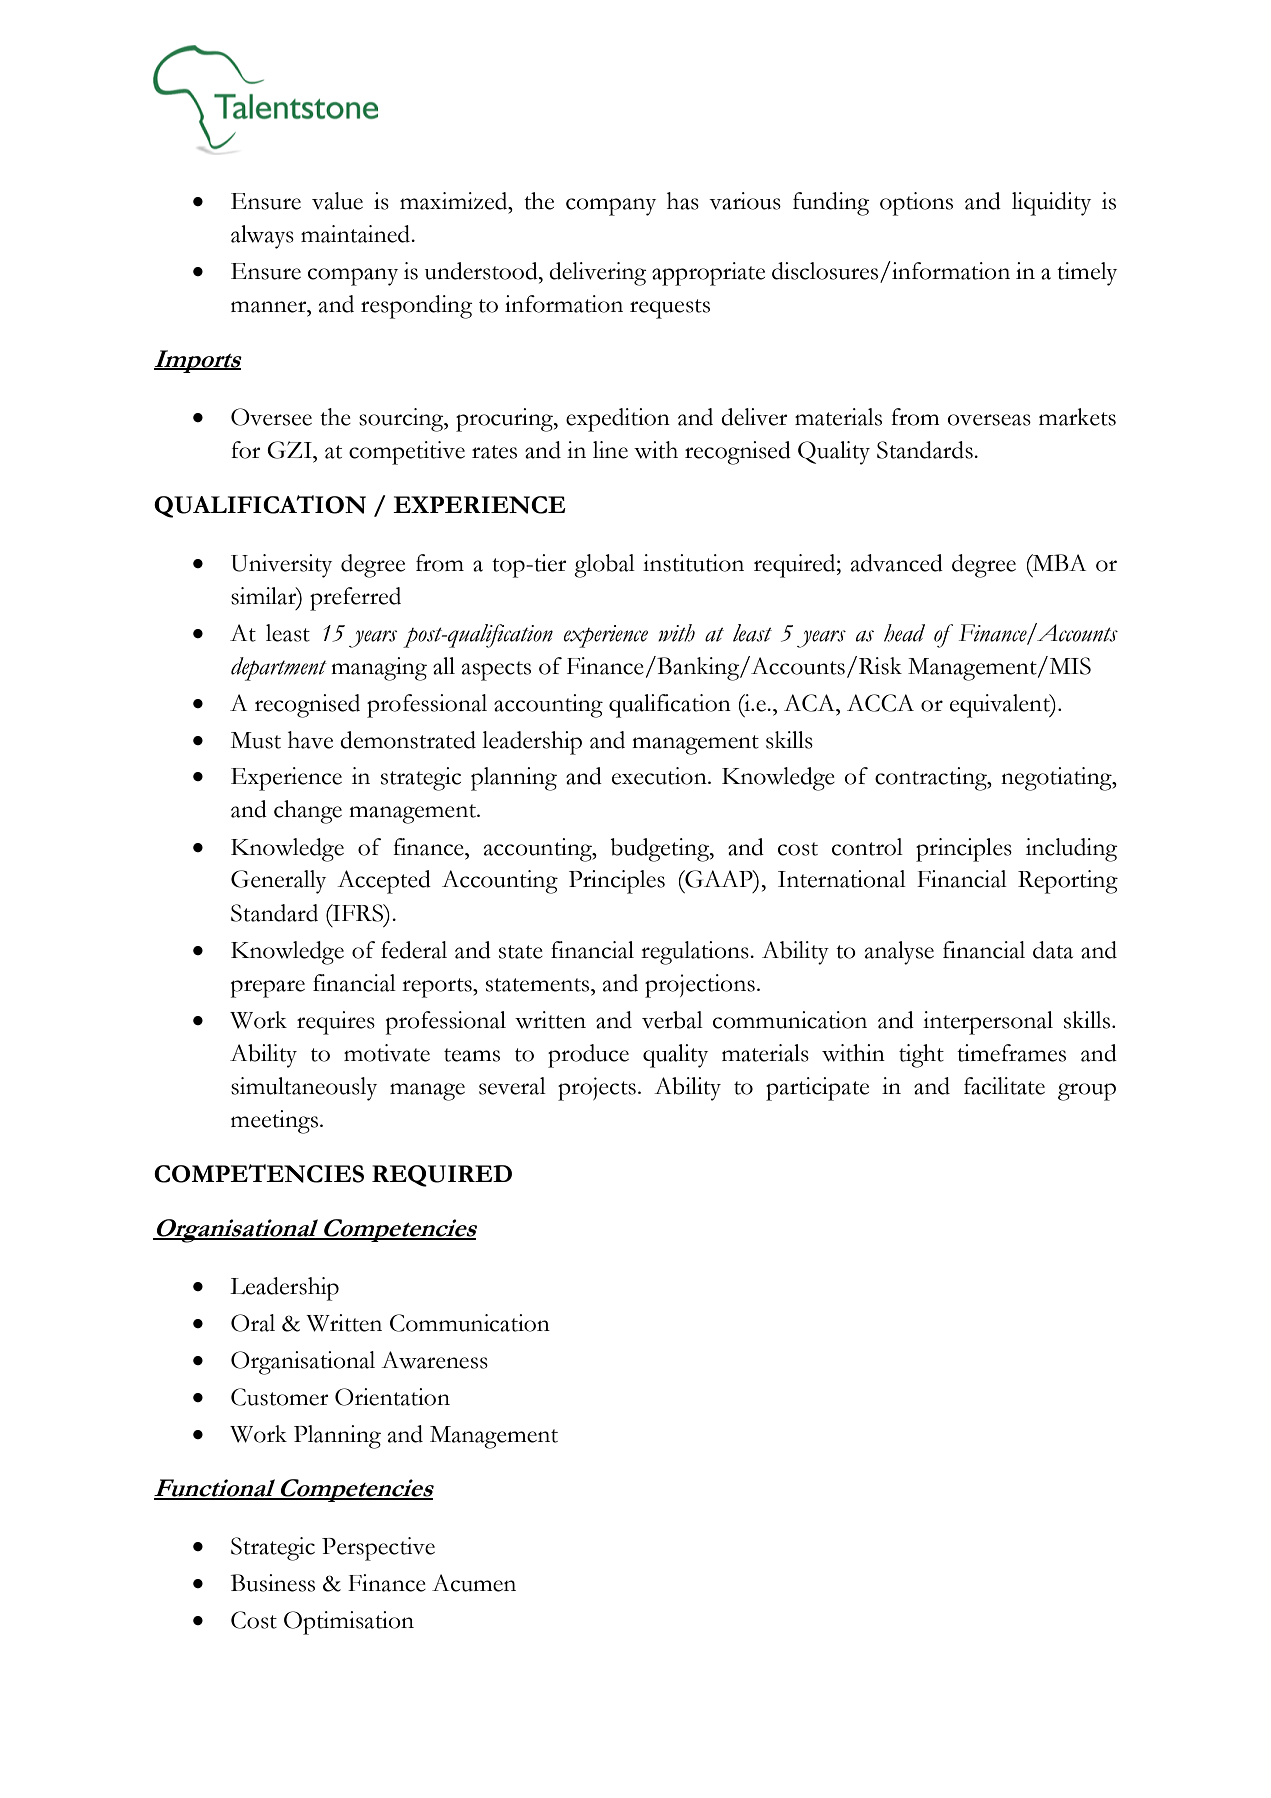 This document has width=1271, height=1798. Describe the element at coordinates (357, 234) in the document. I see `maintained` at that location.
